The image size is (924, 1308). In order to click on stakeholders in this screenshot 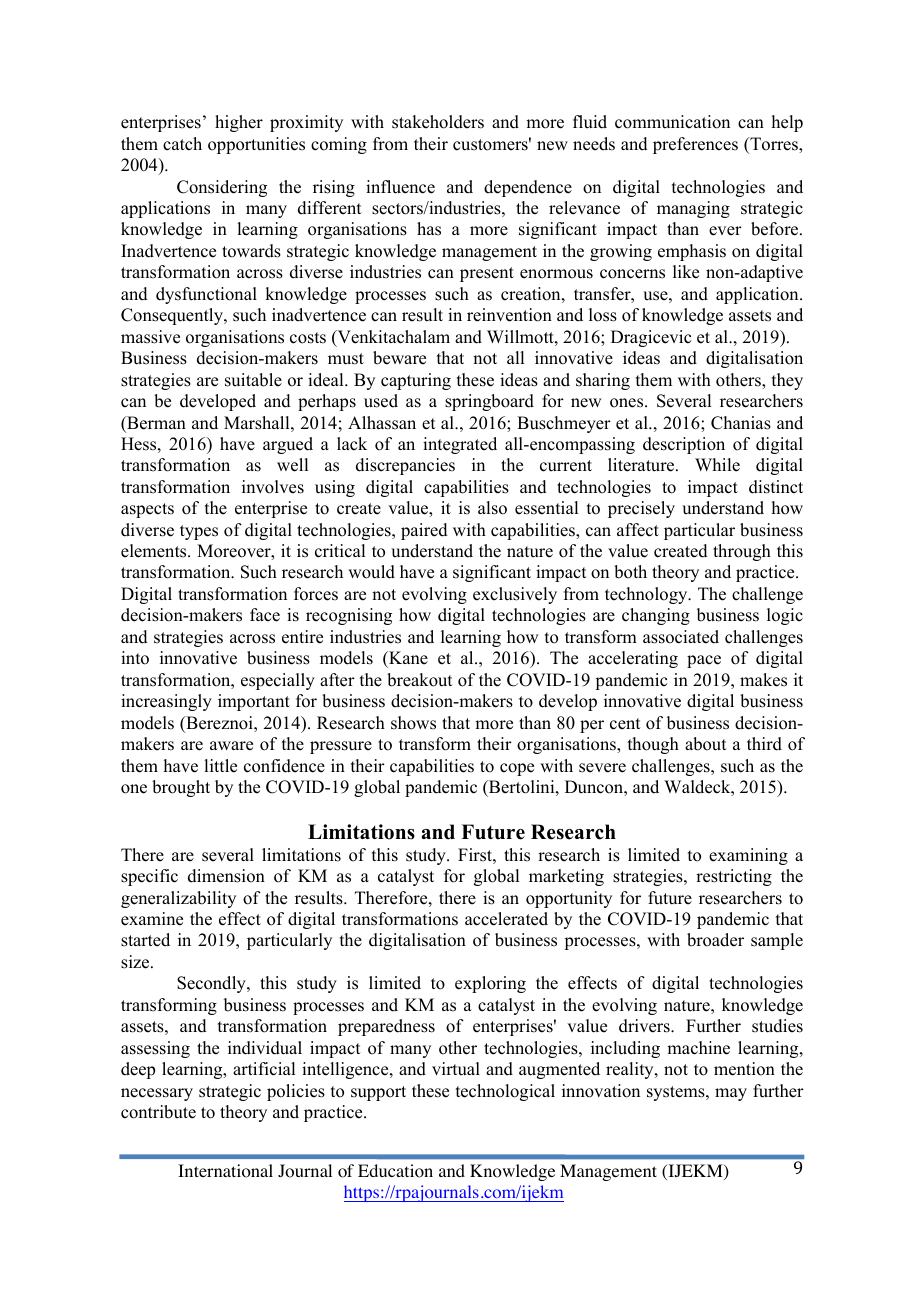, I will do `click(438, 122)`.
